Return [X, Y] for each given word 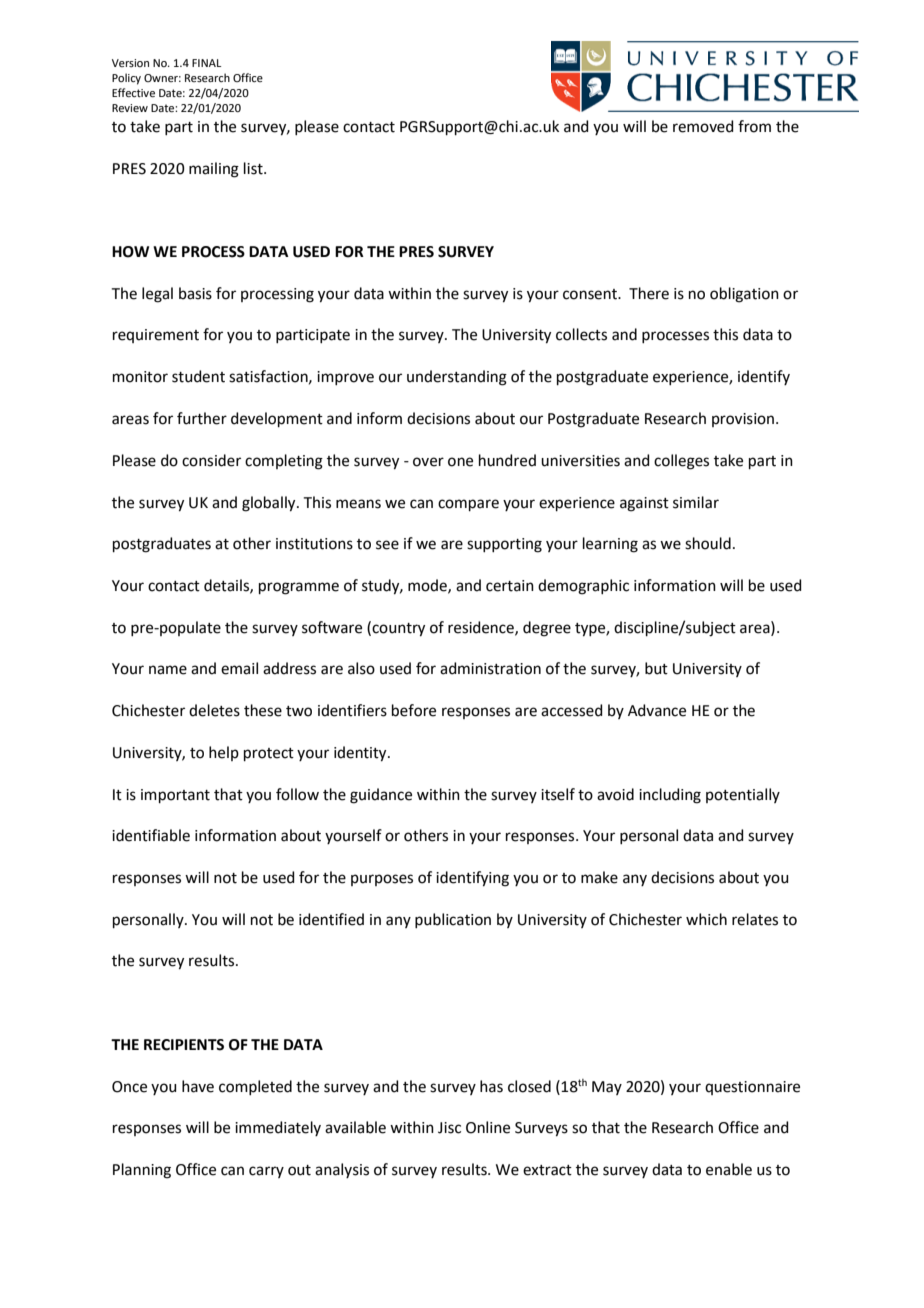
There [649, 293]
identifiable [151, 835]
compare [468, 505]
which [706, 919]
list [254, 168]
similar [696, 502]
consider [211, 460]
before [414, 710]
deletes [214, 710]
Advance [657, 710]
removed [703, 126]
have [198, 1086]
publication [453, 920]
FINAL [206, 63]
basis [195, 293]
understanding [457, 378]
